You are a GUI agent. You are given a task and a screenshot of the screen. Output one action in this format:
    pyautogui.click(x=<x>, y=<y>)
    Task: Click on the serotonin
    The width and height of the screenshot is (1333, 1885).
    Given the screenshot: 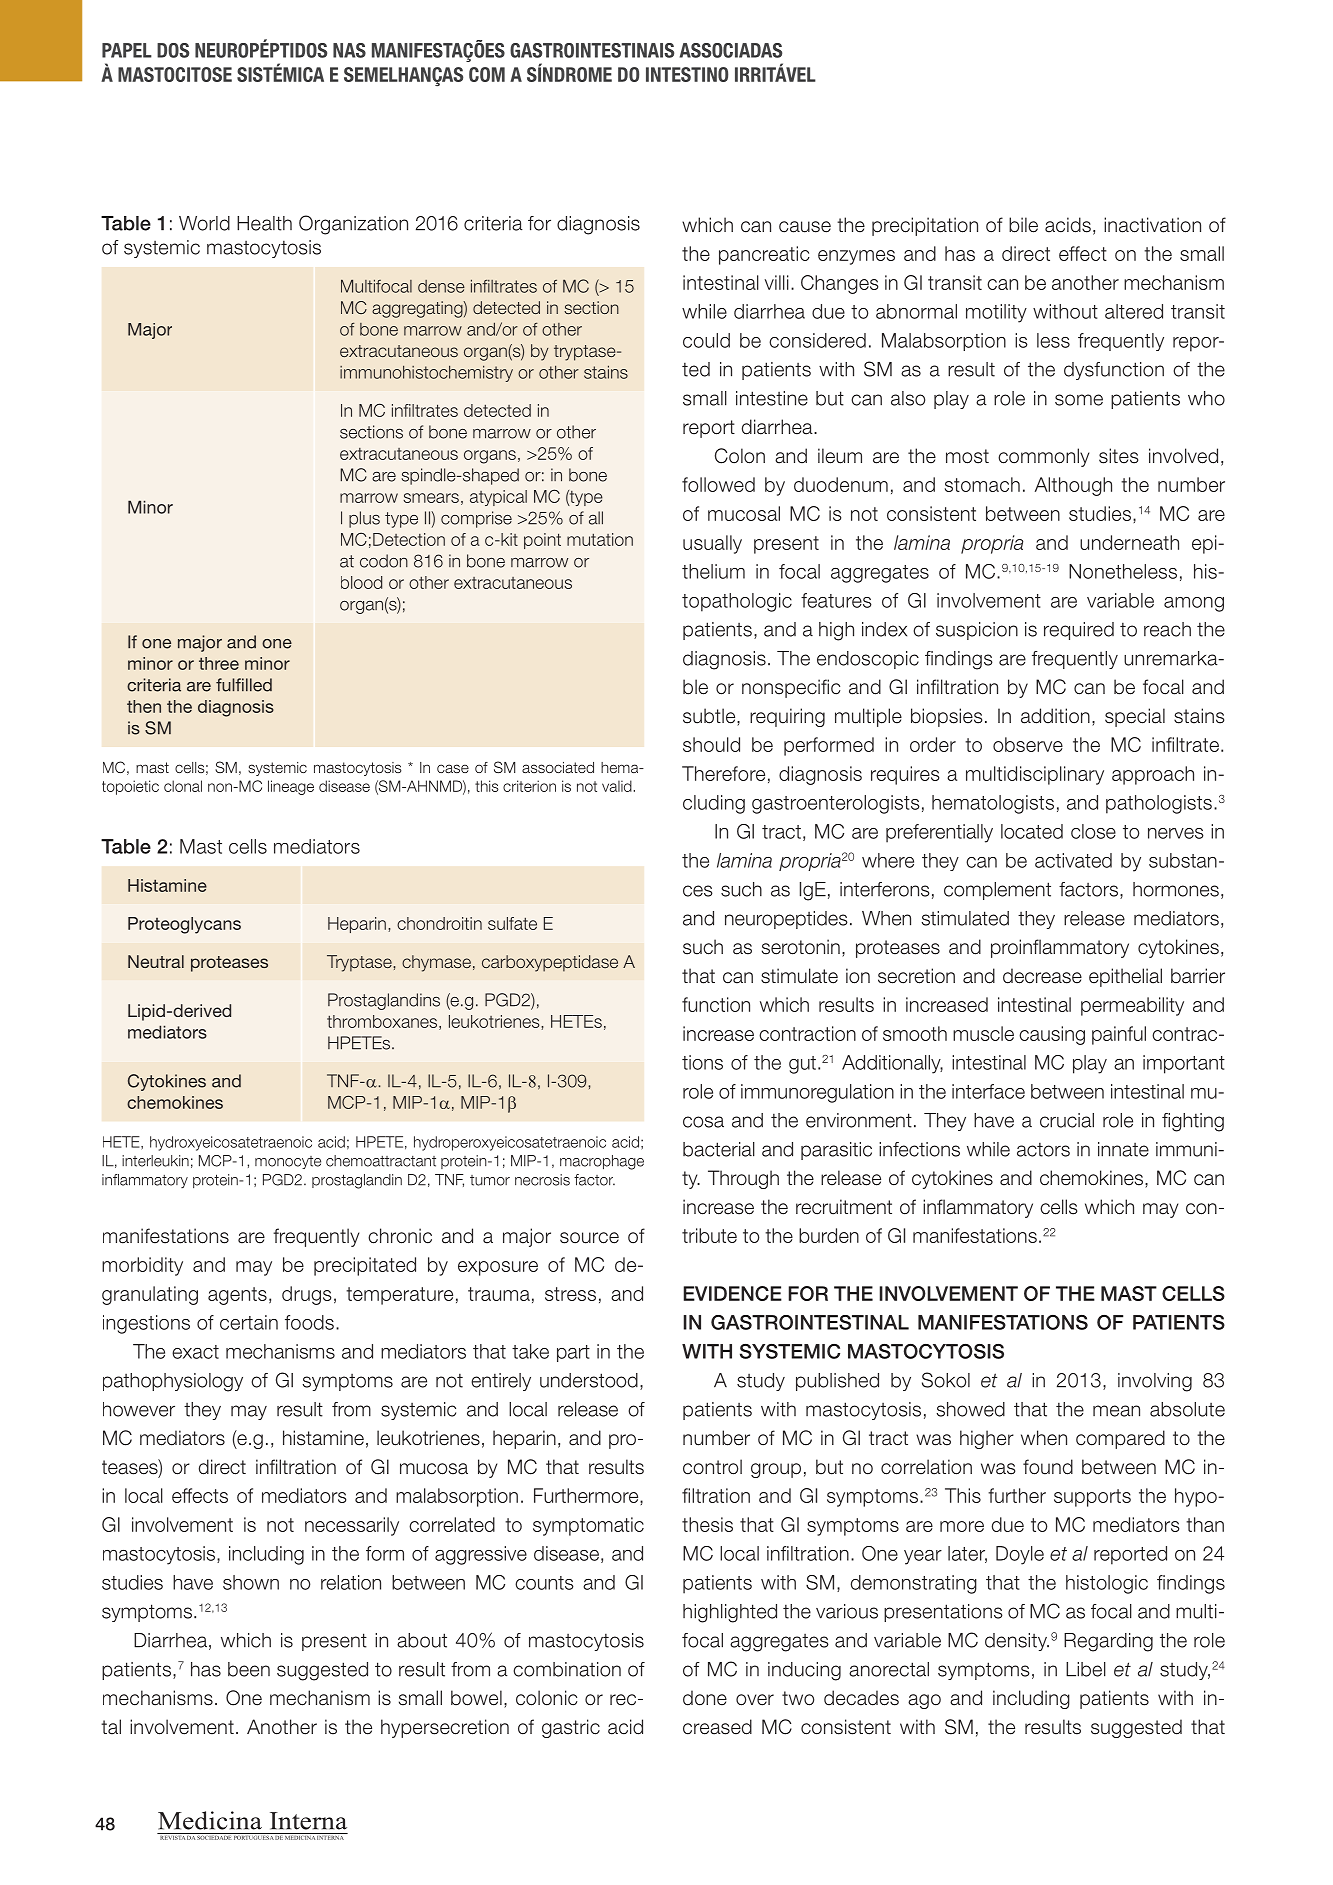 What is the action you would take?
    pyautogui.click(x=801, y=947)
